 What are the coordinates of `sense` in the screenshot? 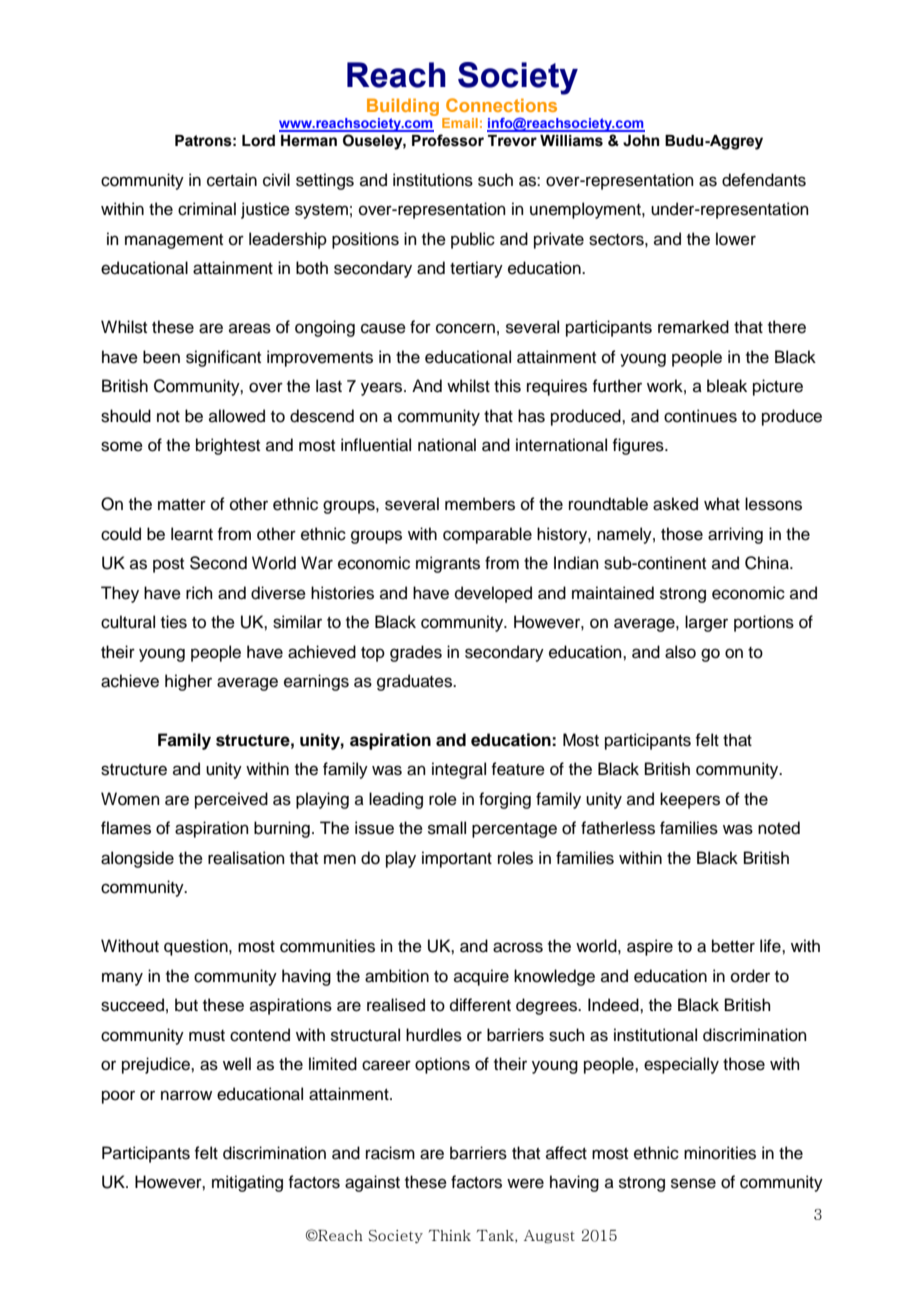 It's located at (693, 1183).
